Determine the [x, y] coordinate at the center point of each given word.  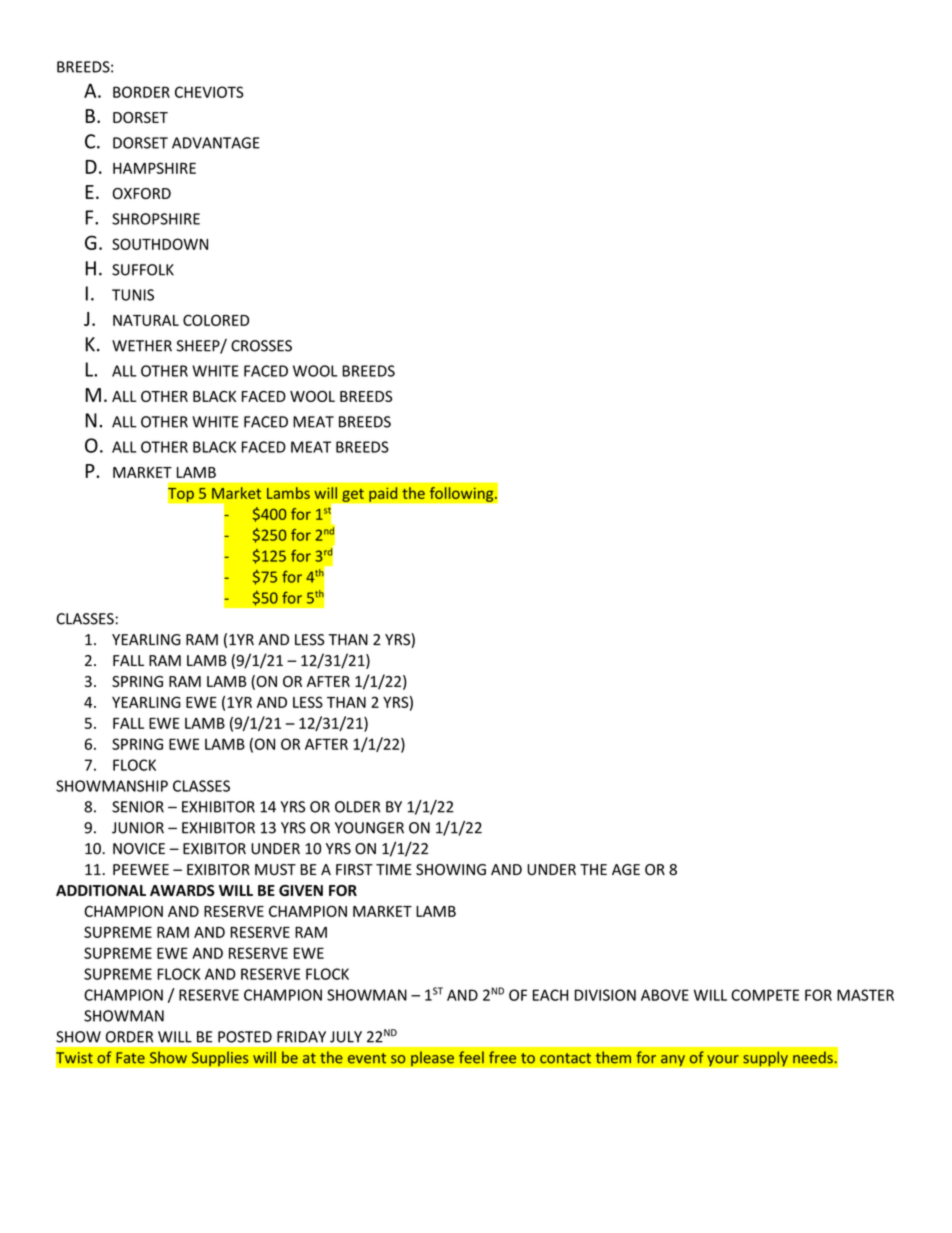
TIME [394, 869]
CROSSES [261, 346]
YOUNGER [369, 828]
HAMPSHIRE [154, 168]
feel [471, 1057]
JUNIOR [138, 828]
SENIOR [138, 807]
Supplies [220, 1059]
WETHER [142, 346]
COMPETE [765, 995]
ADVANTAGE [216, 143]
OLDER [357, 807]
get [353, 495]
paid [383, 494]
